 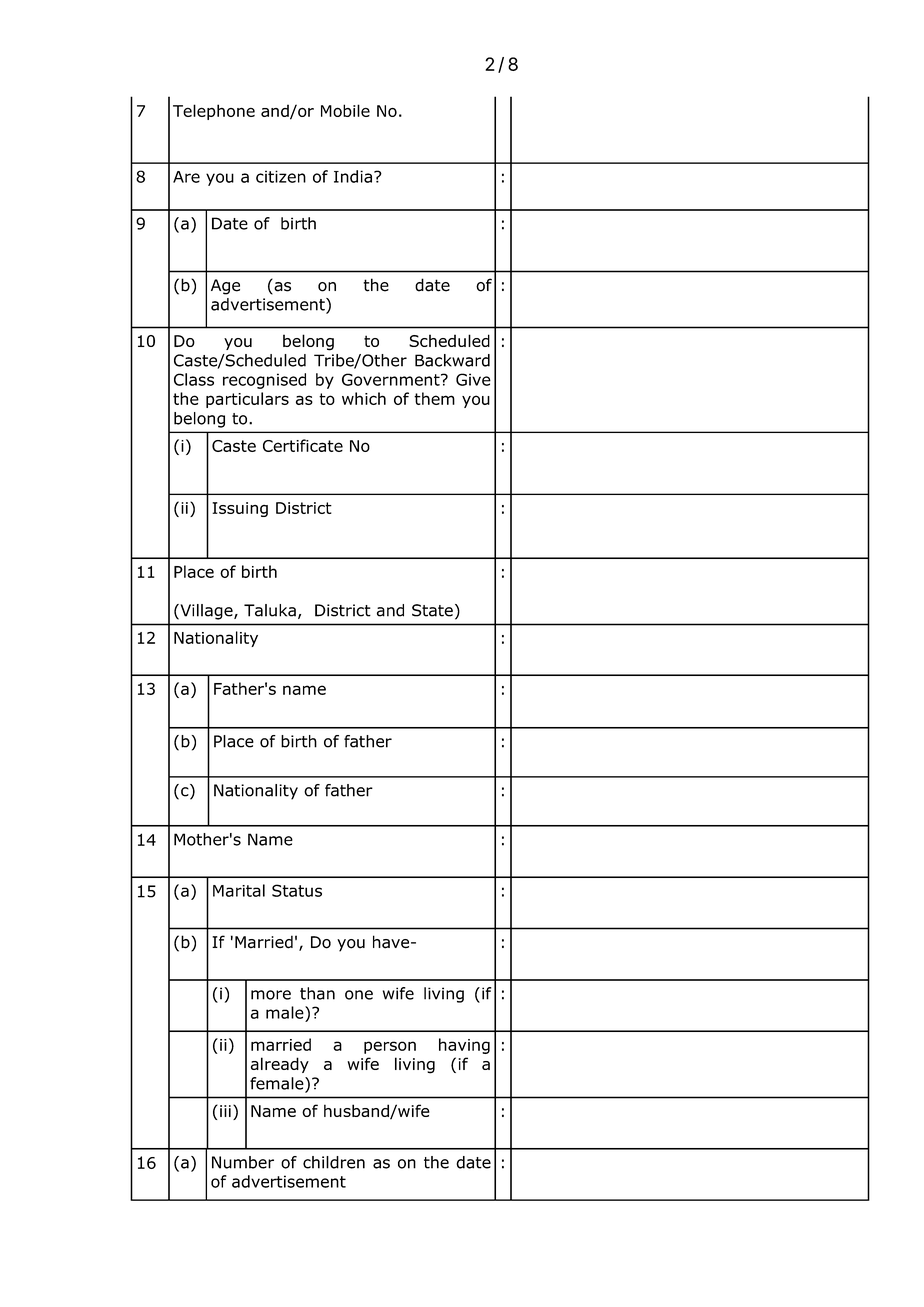 I want to click on State, so click(x=432, y=610).
